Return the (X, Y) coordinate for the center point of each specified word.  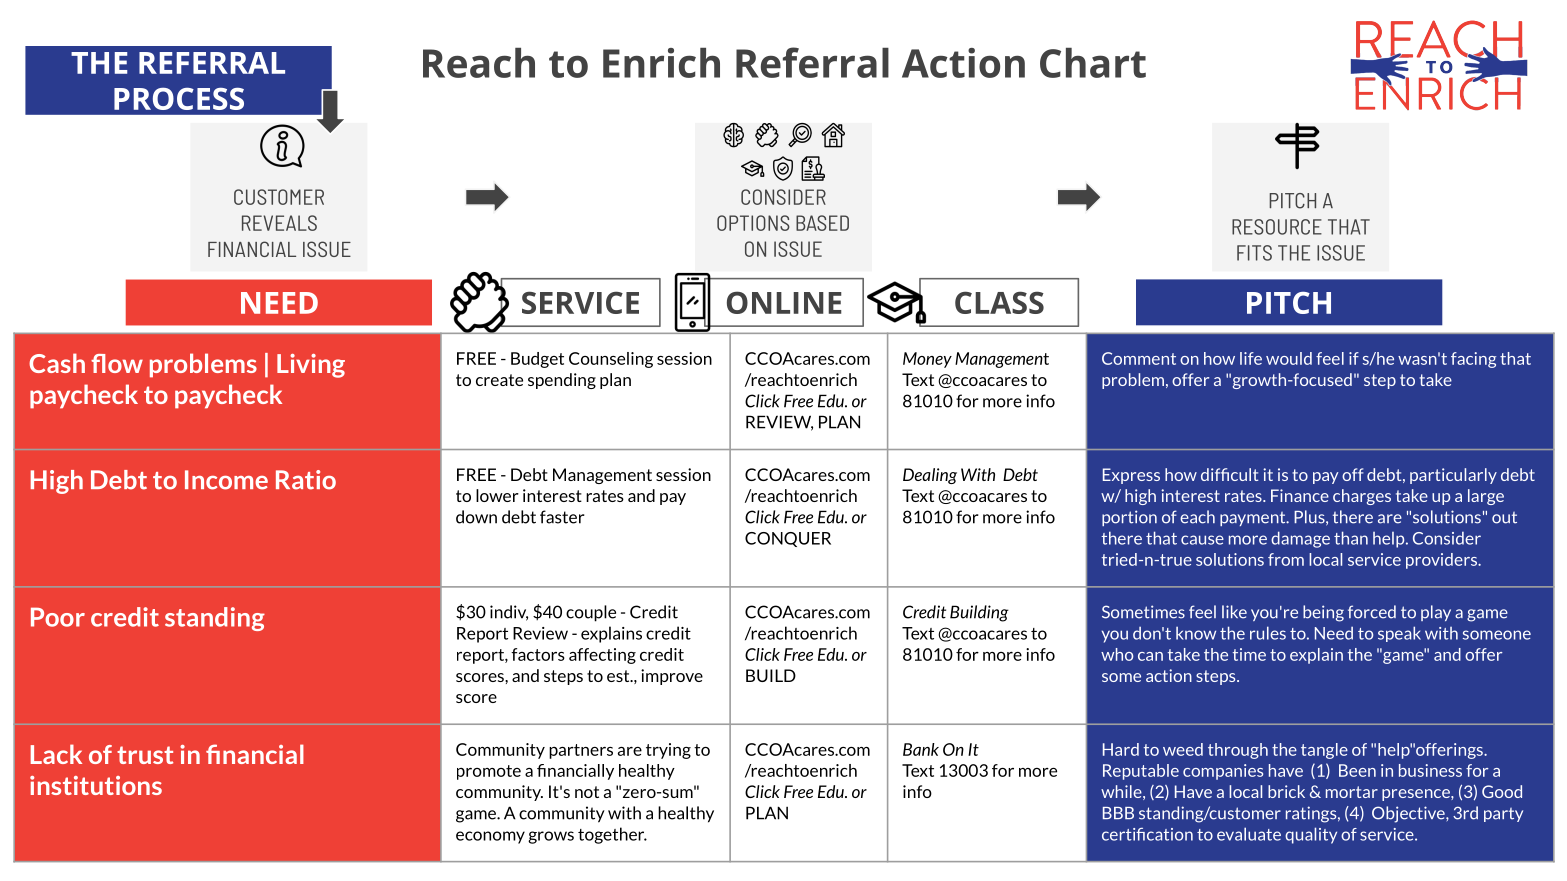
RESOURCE (1277, 227)
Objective (1409, 814)
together (612, 835)
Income (226, 480)
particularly (1453, 476)
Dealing (930, 476)
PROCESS (179, 98)
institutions (96, 785)
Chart (1093, 63)
